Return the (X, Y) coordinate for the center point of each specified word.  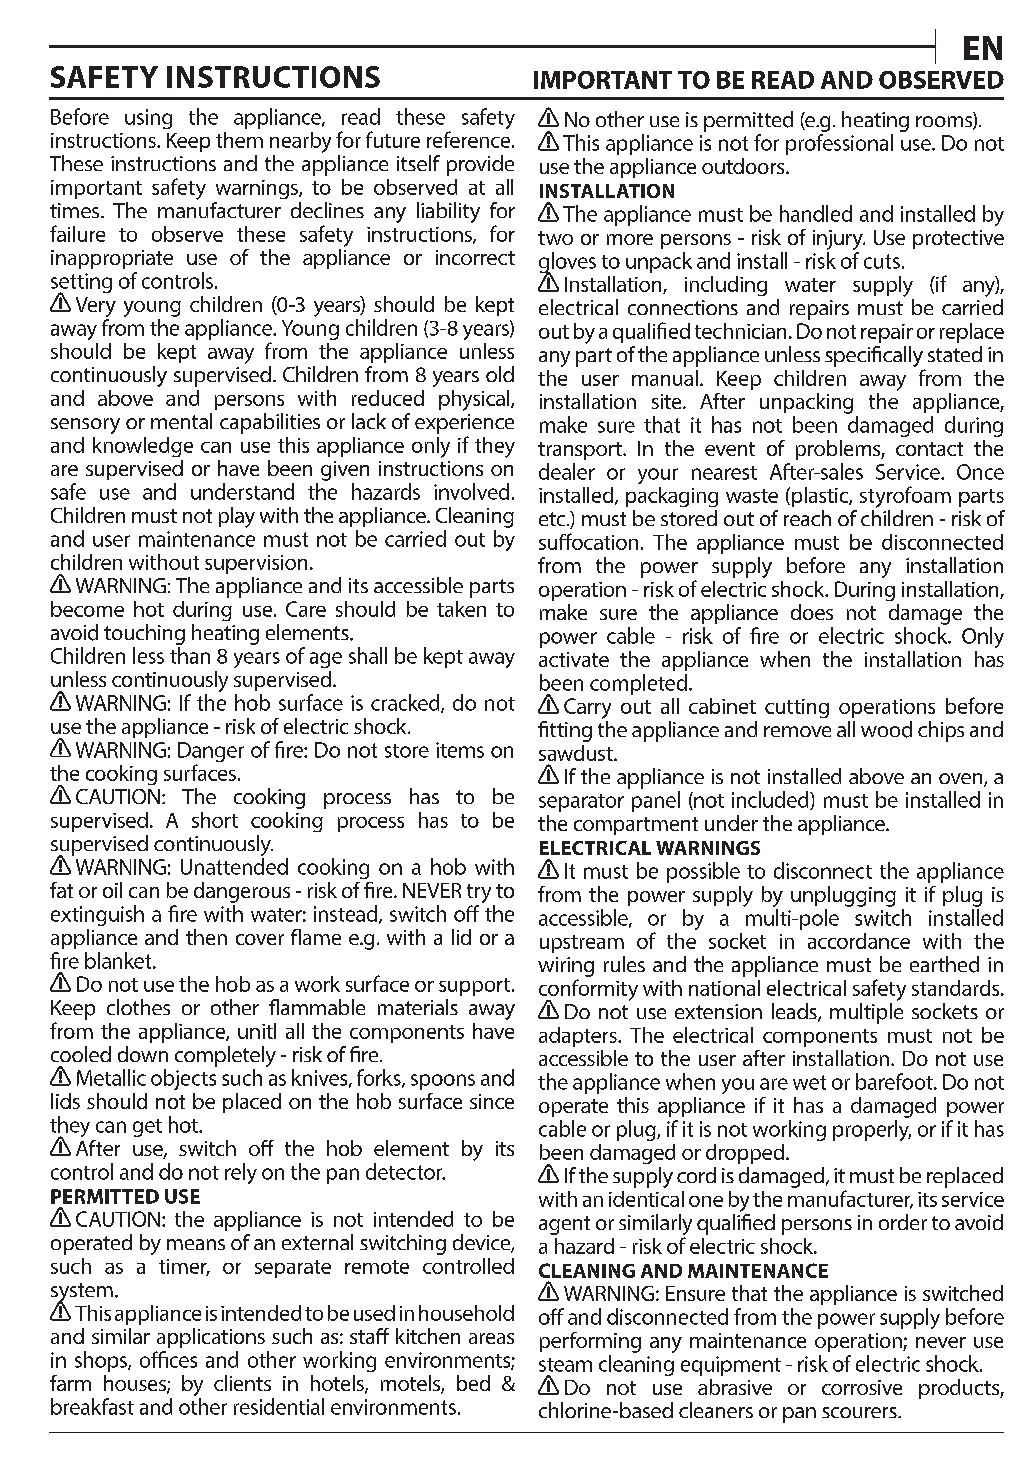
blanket (119, 960)
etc (553, 519)
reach (807, 518)
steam (565, 1365)
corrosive (862, 1387)
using (148, 119)
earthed (944, 964)
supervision (256, 564)
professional (839, 144)
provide (480, 165)
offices (168, 1359)
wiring (566, 967)
